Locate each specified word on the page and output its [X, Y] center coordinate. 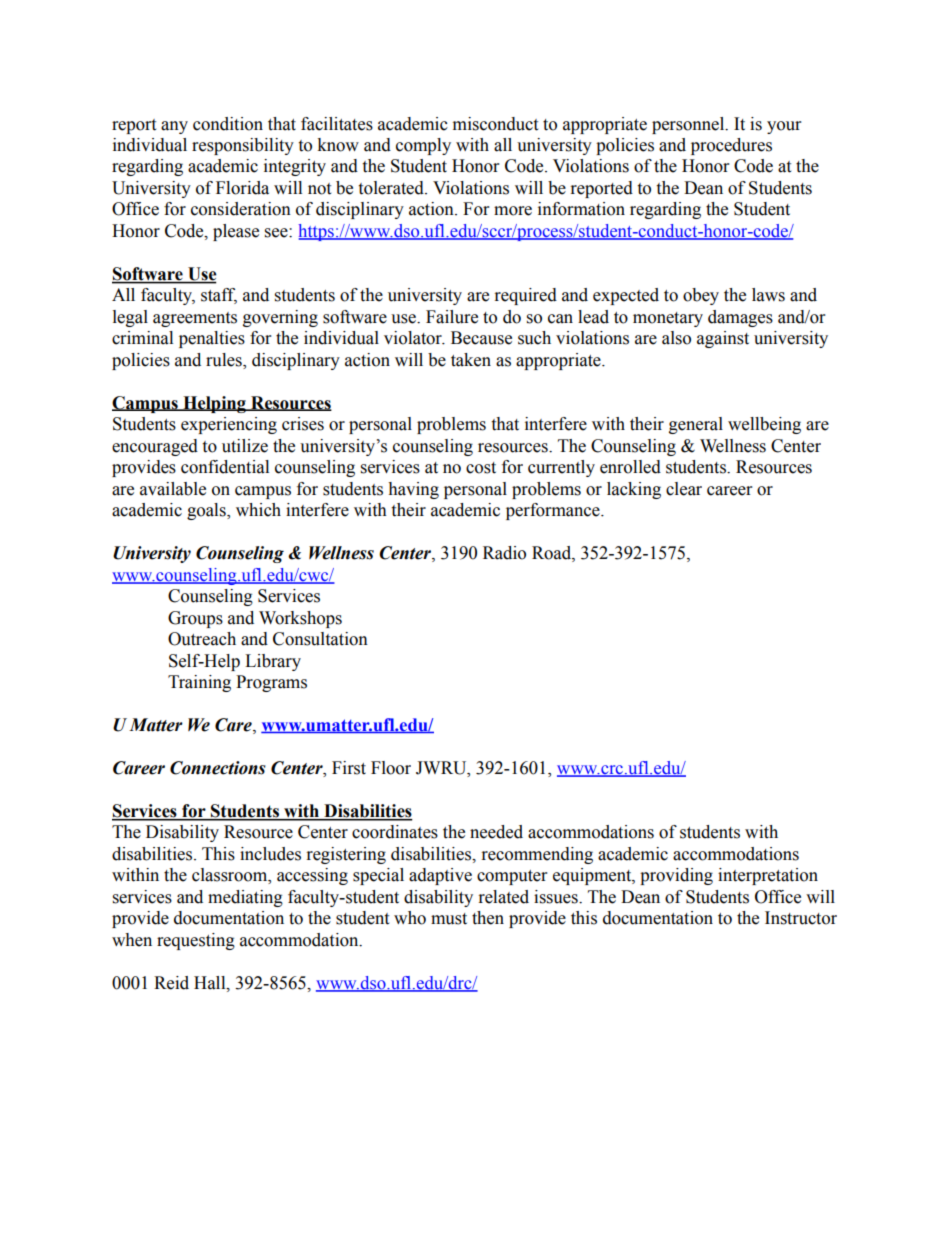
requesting [196, 941]
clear [684, 489]
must [449, 919]
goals [207, 511]
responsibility [243, 146]
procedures [731, 146]
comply [423, 146]
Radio [504, 553]
